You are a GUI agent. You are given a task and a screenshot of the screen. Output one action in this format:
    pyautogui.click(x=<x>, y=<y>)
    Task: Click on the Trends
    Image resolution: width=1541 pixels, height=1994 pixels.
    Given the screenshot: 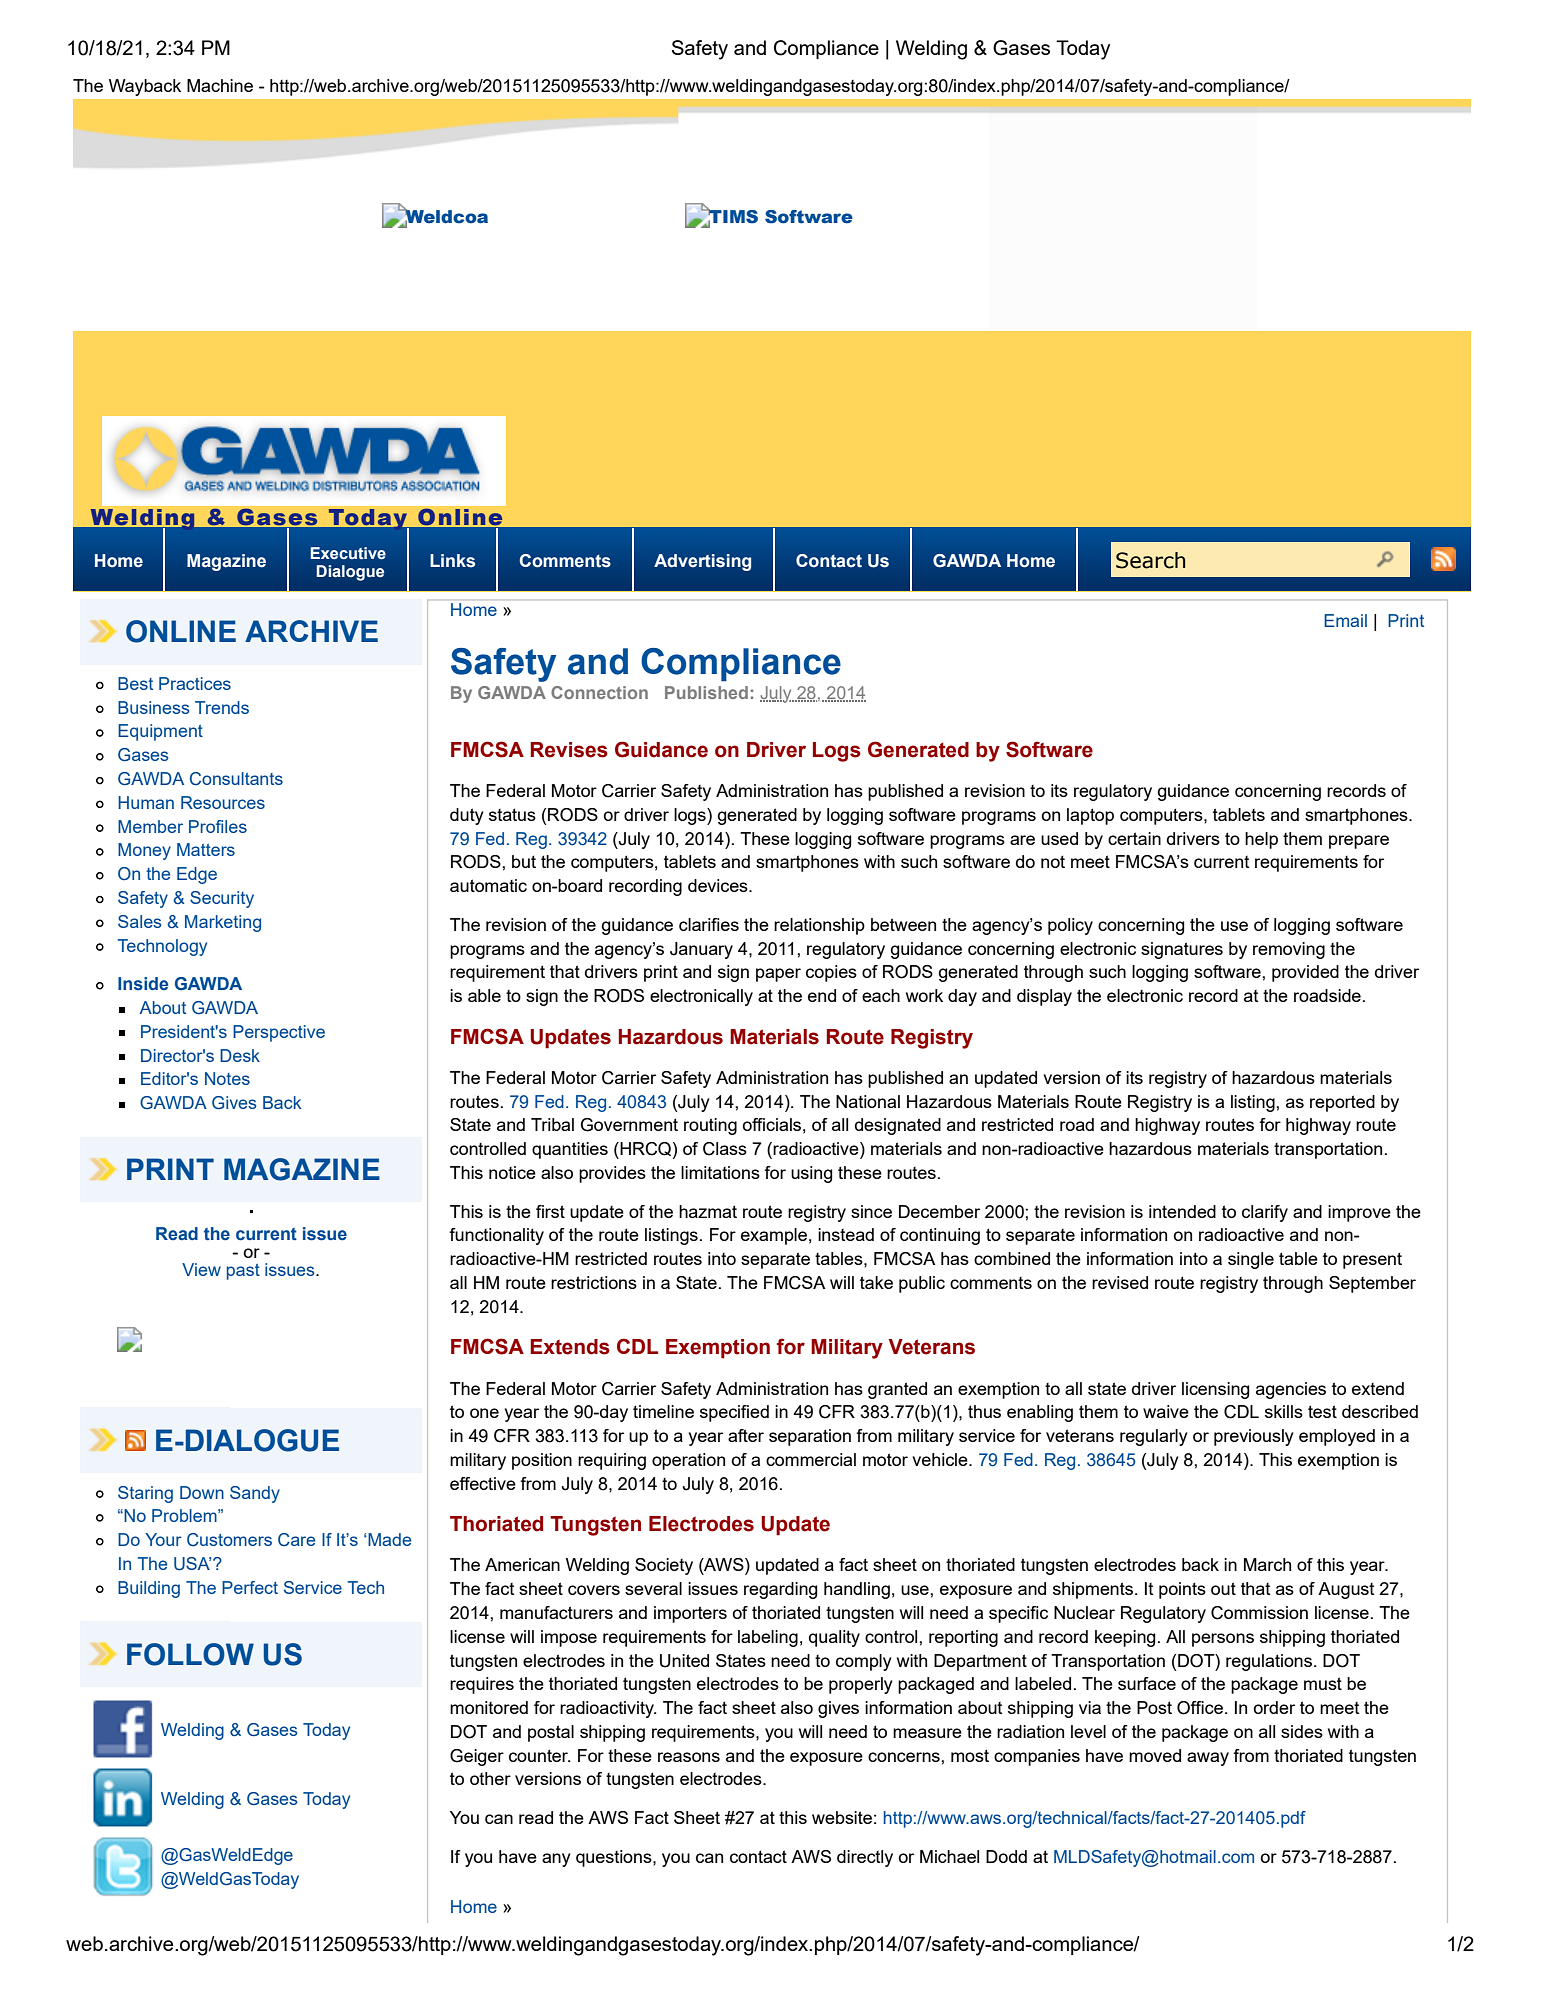 What is the action you would take?
    pyautogui.click(x=222, y=707)
